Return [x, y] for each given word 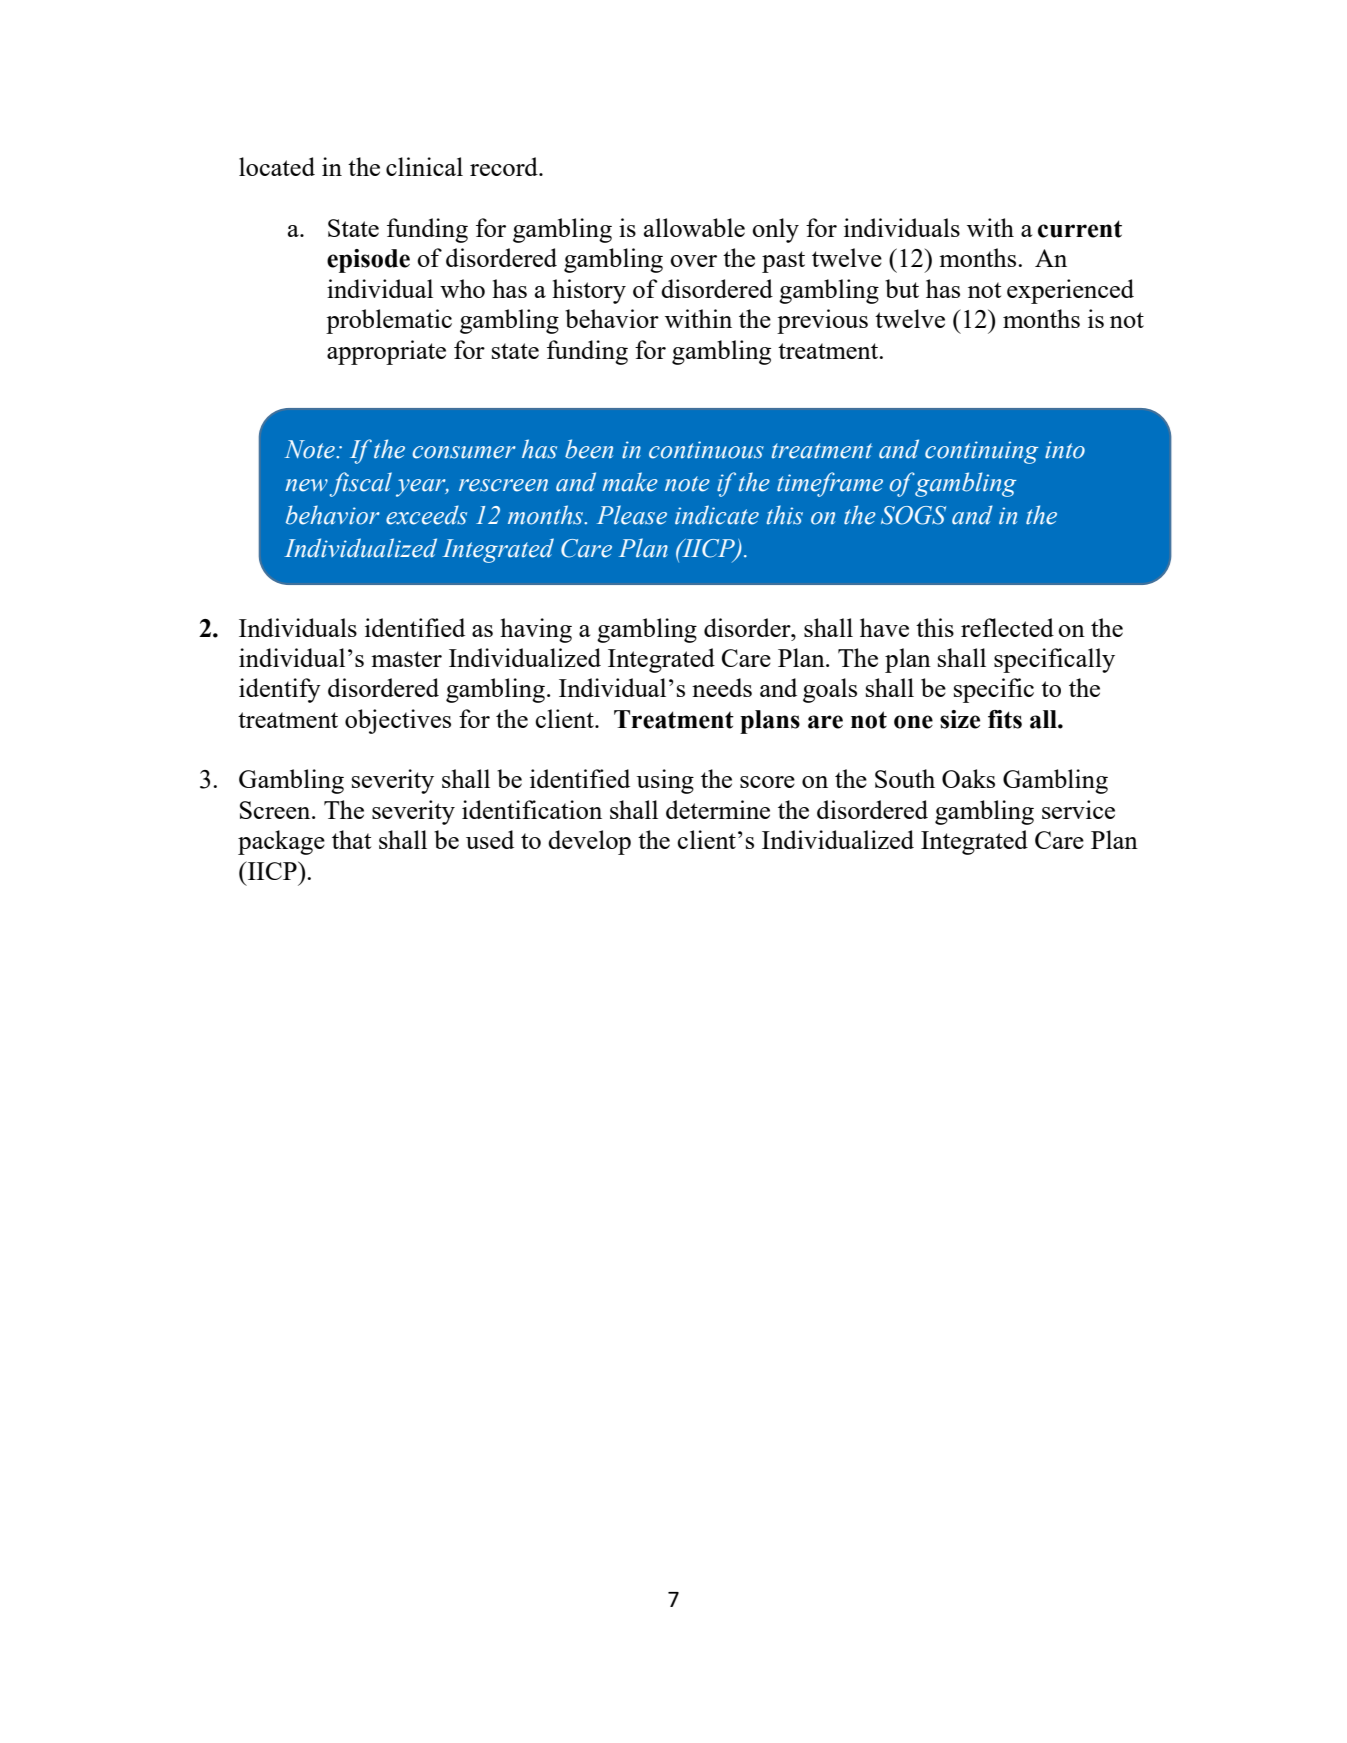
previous [822, 321]
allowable [694, 227]
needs [722, 687]
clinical [424, 166]
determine [718, 809]
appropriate [386, 352]
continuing [981, 452]
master [406, 659]
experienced [1070, 291]
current [1080, 229]
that [351, 839]
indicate [717, 515]
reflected [1007, 627]
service [1078, 809]
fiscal [361, 484]
